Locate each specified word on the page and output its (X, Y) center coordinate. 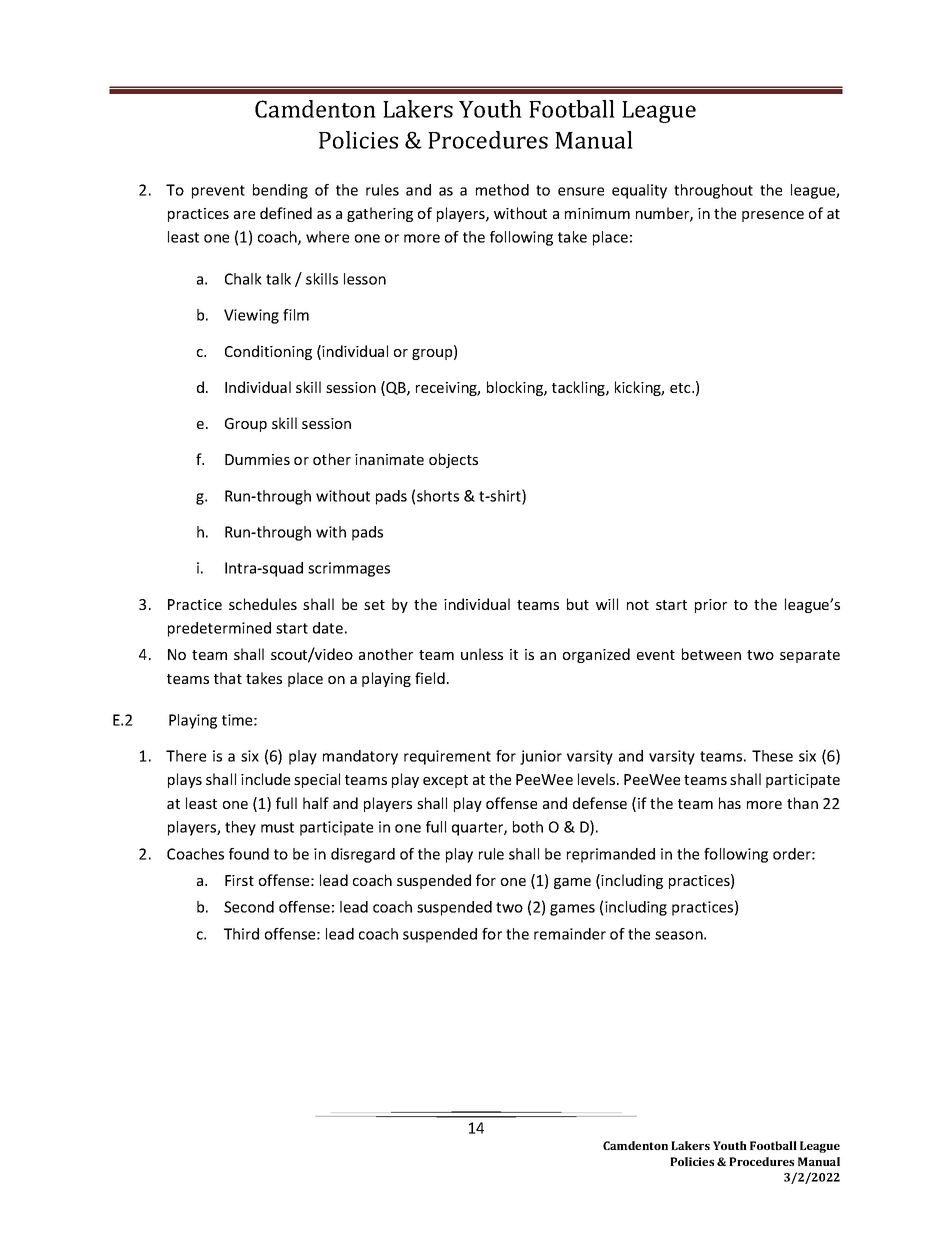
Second (249, 907)
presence (773, 216)
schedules (263, 604)
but (578, 604)
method (502, 190)
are (244, 215)
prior (711, 606)
